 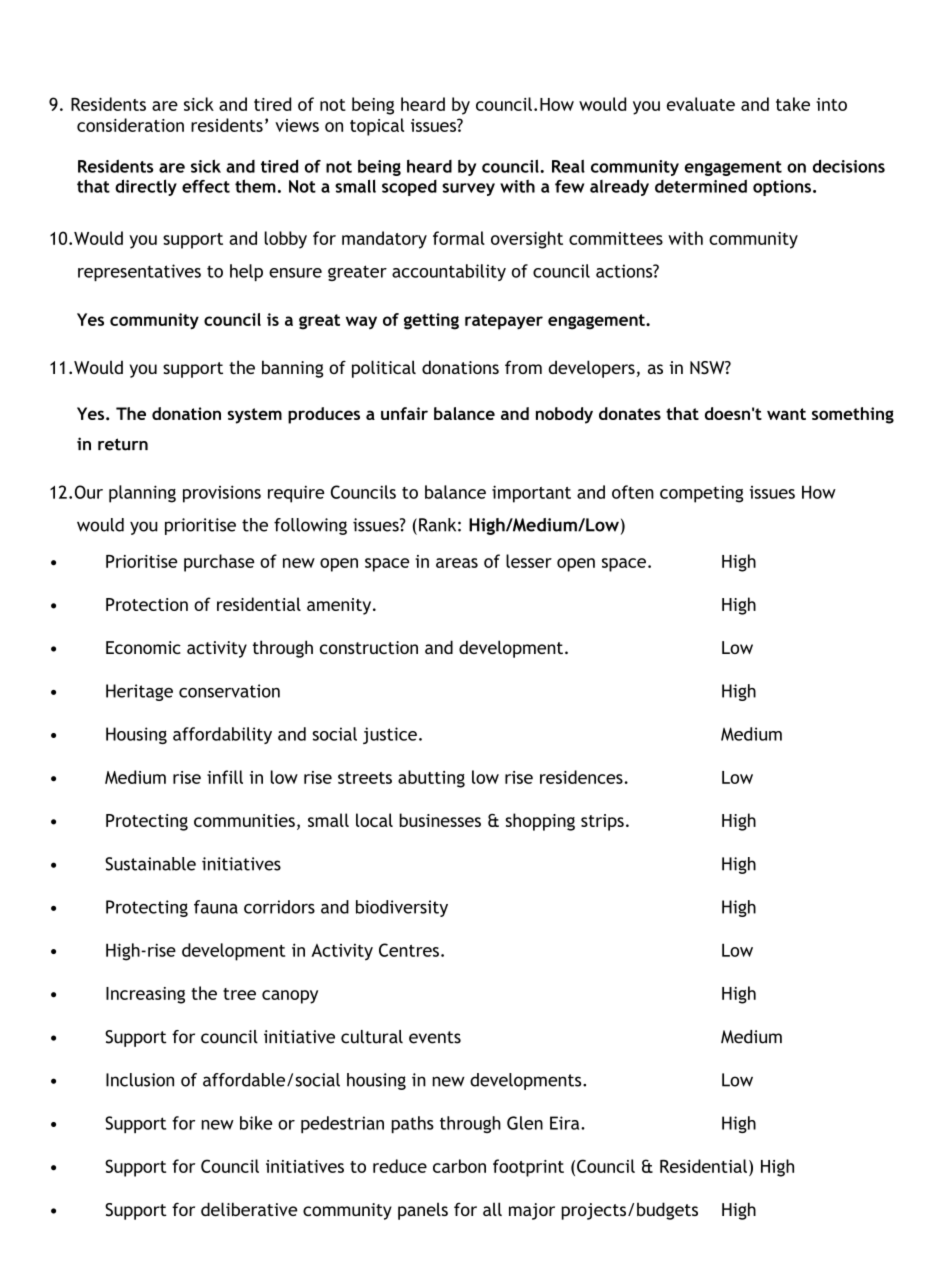 I want to click on conservation, so click(x=229, y=691).
